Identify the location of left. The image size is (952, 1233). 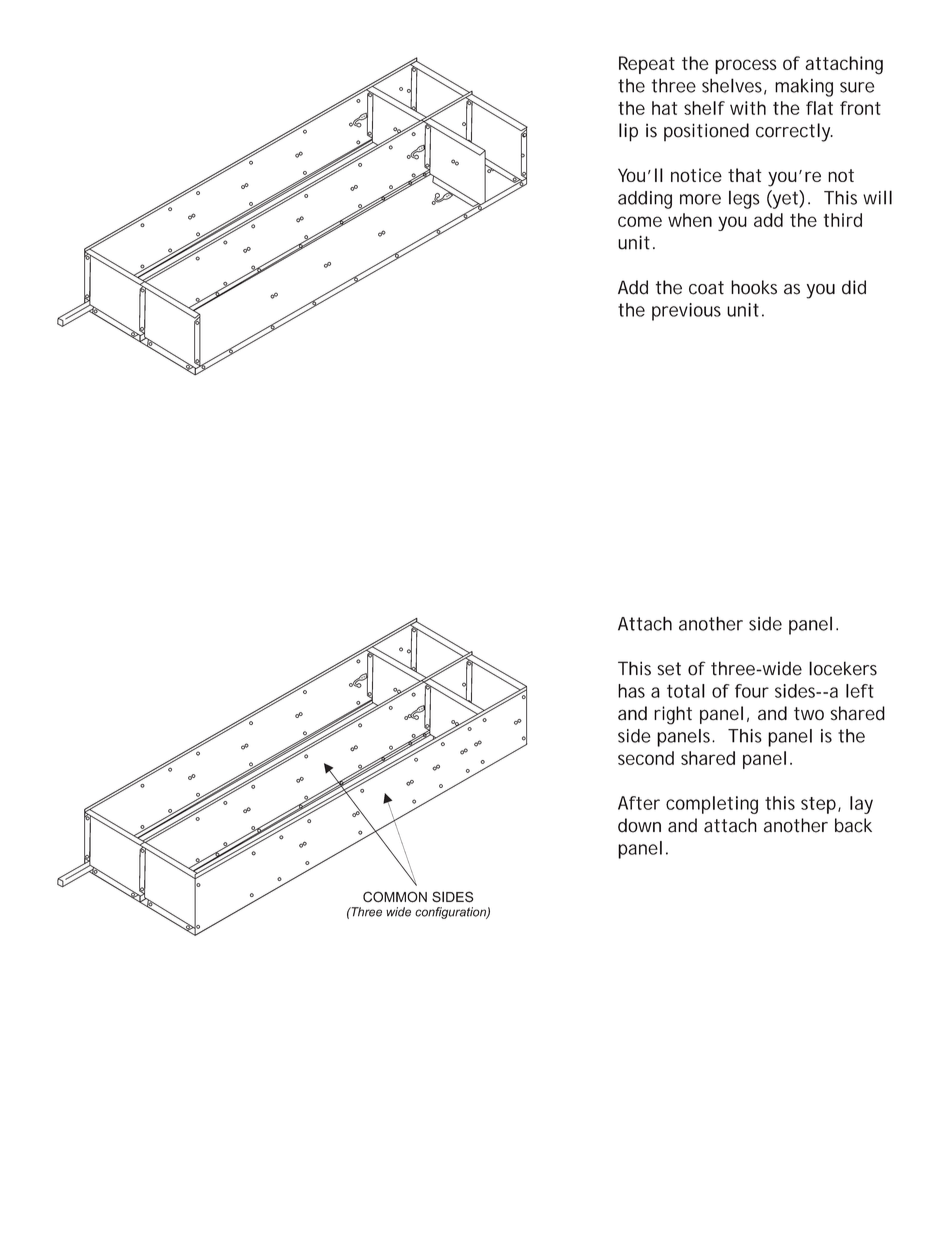
(860, 691).
